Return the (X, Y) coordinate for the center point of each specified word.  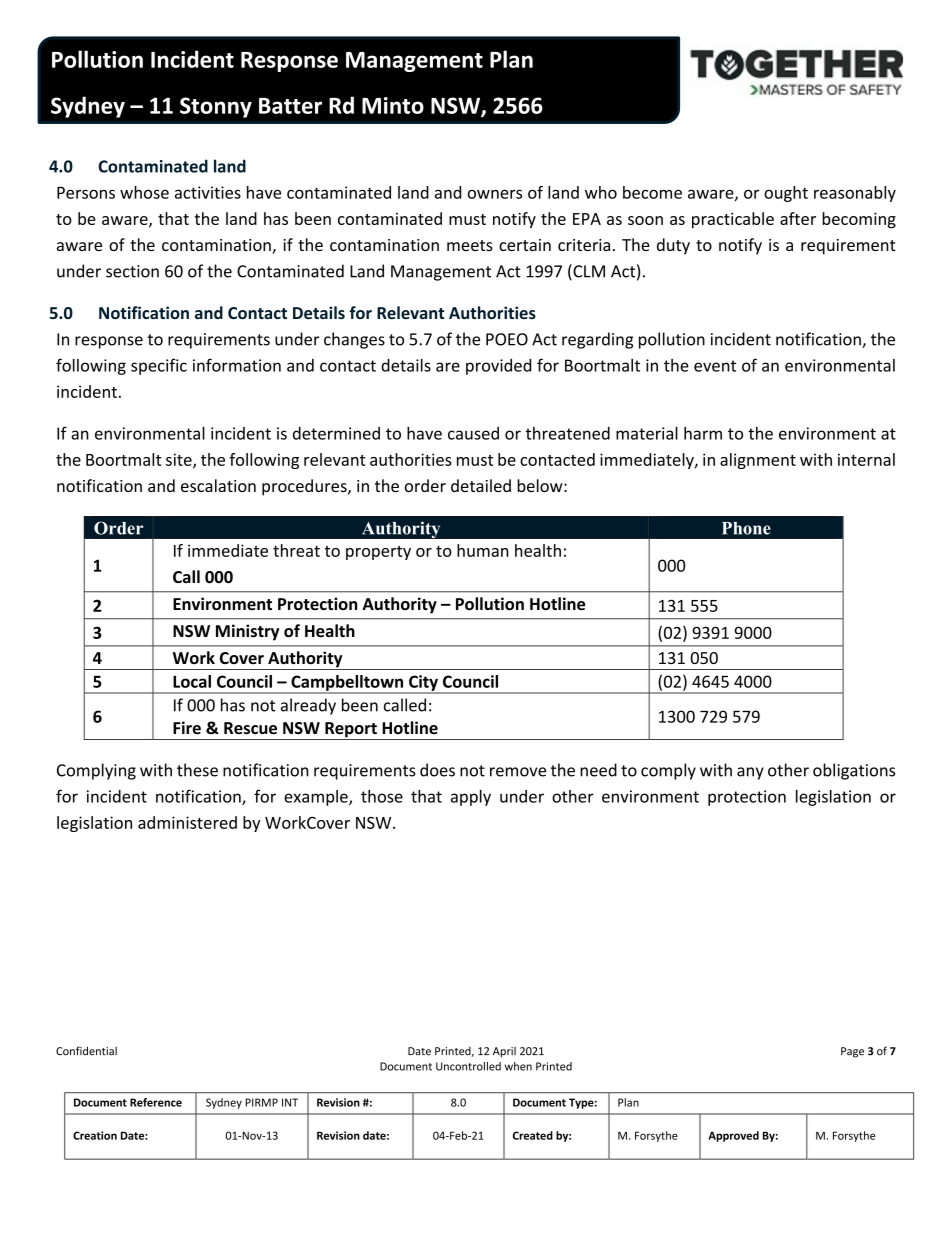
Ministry (247, 632)
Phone (746, 528)
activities (208, 192)
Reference (156, 1102)
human (483, 550)
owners (495, 194)
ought (786, 194)
